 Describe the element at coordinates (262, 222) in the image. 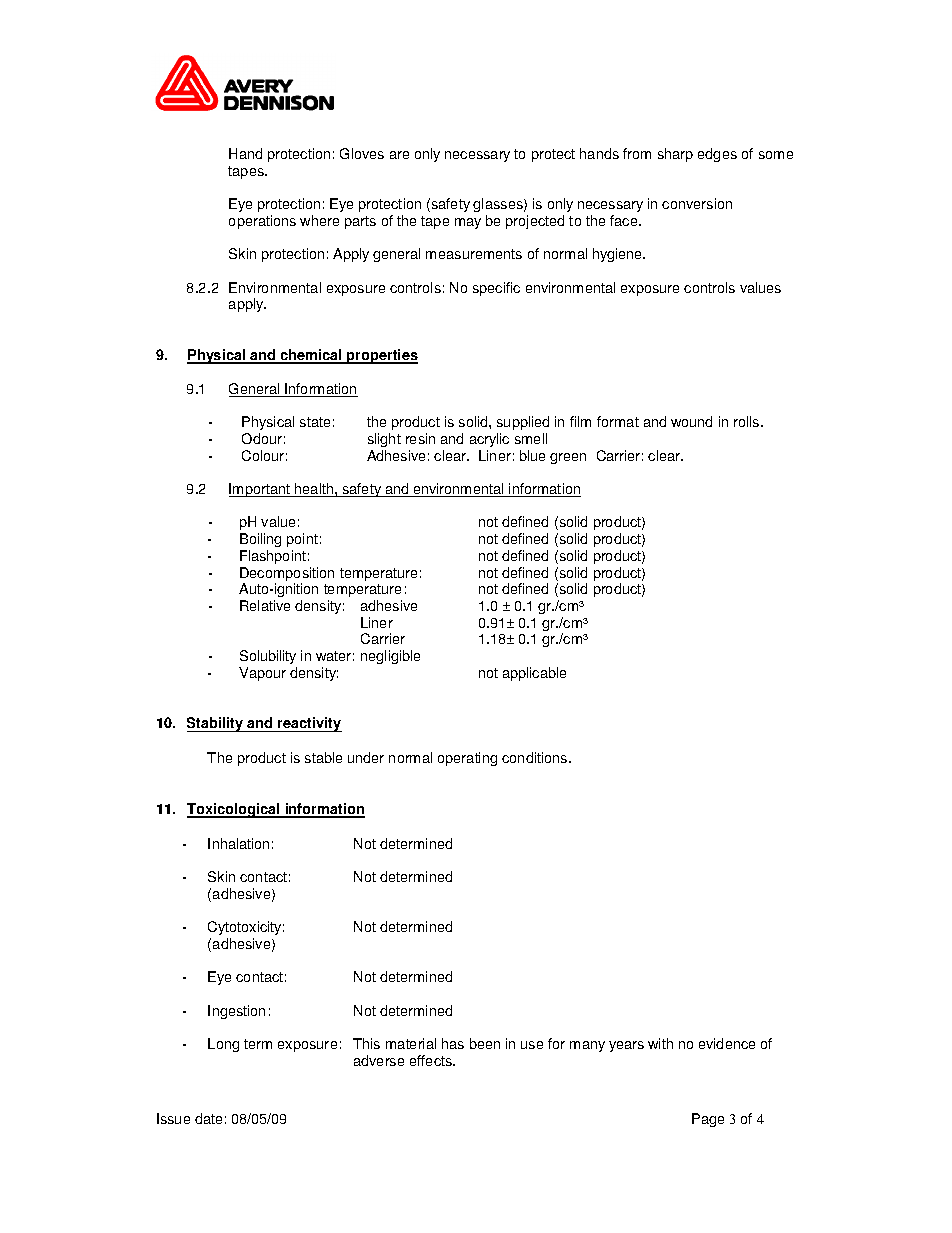

I see `operations` at that location.
